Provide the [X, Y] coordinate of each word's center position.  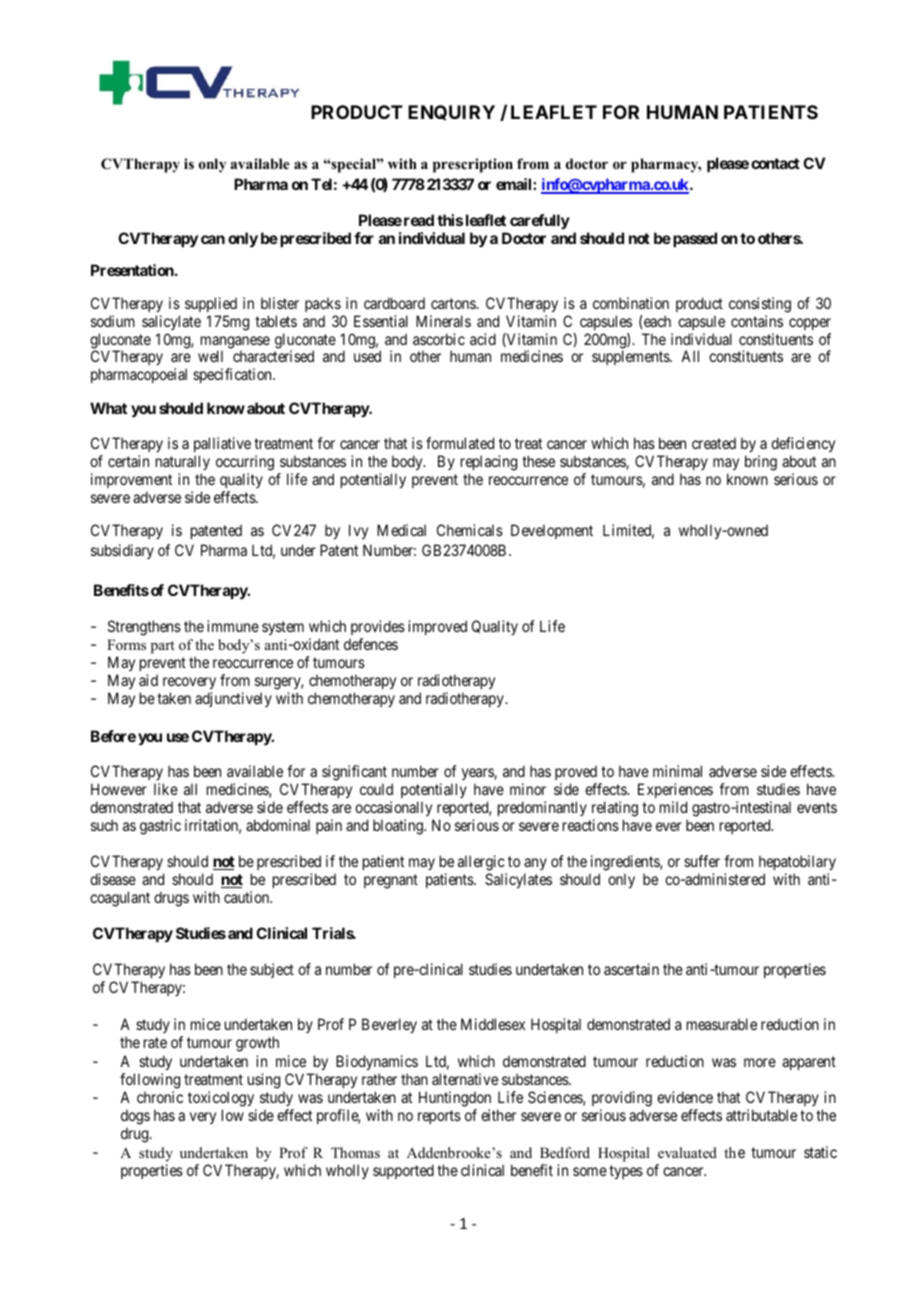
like [166, 789]
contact [775, 163]
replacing [489, 464]
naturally [183, 464]
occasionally [394, 810]
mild [673, 807]
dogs [135, 1118]
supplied [211, 306]
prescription [473, 165]
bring [761, 463]
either [498, 1115]
